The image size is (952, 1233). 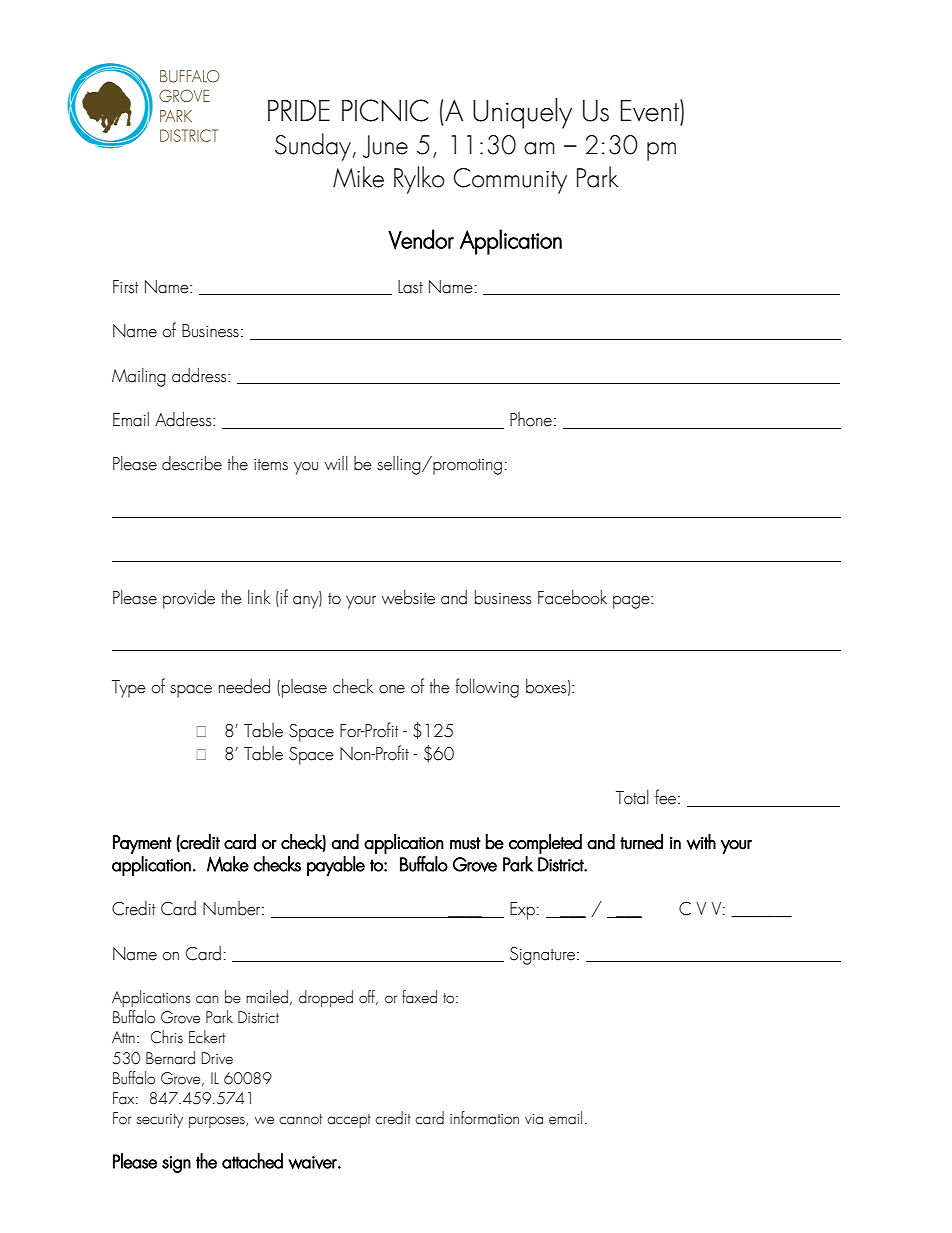 I want to click on website, so click(x=408, y=597).
